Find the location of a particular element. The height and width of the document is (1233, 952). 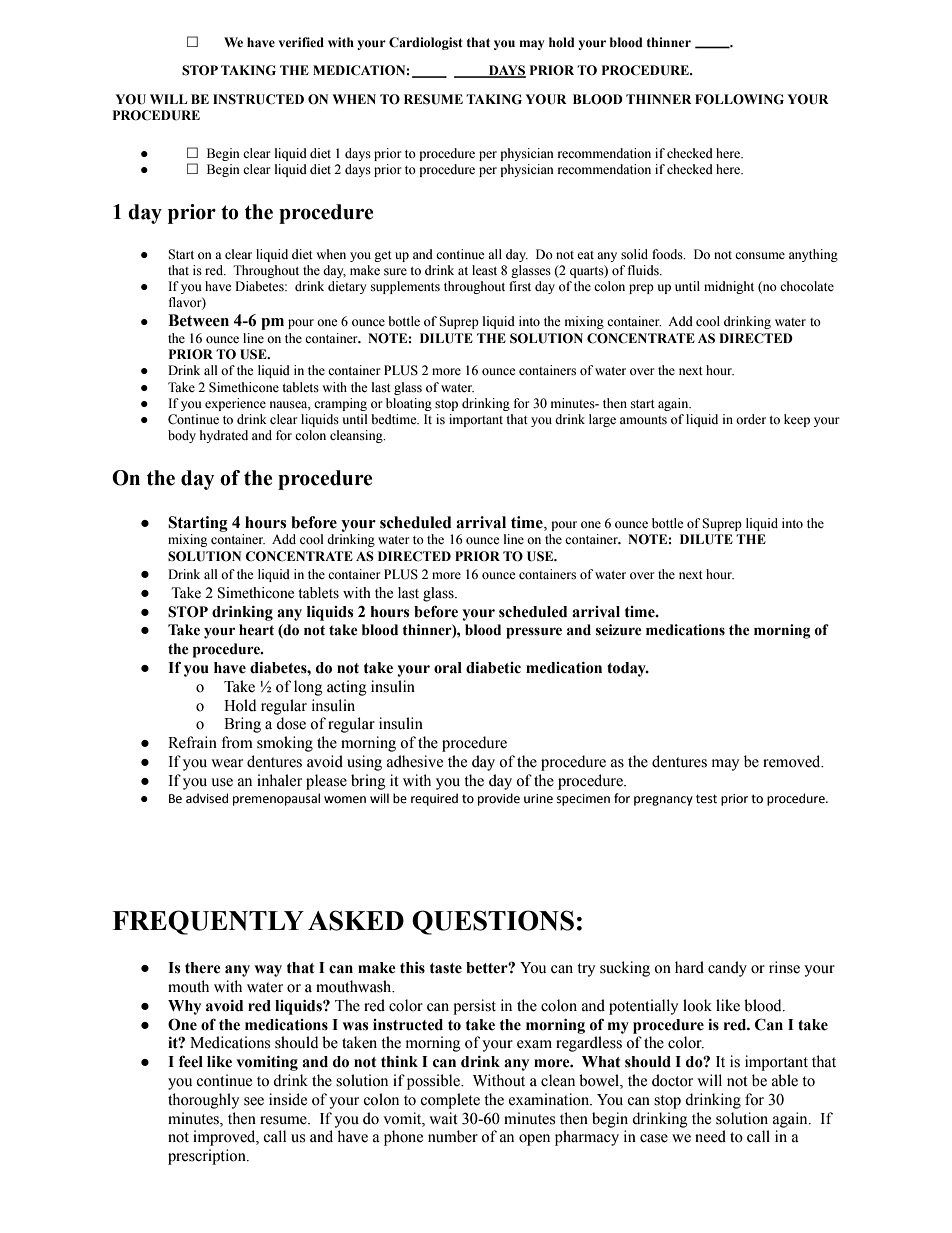

Cardiologist is located at coordinates (426, 43).
